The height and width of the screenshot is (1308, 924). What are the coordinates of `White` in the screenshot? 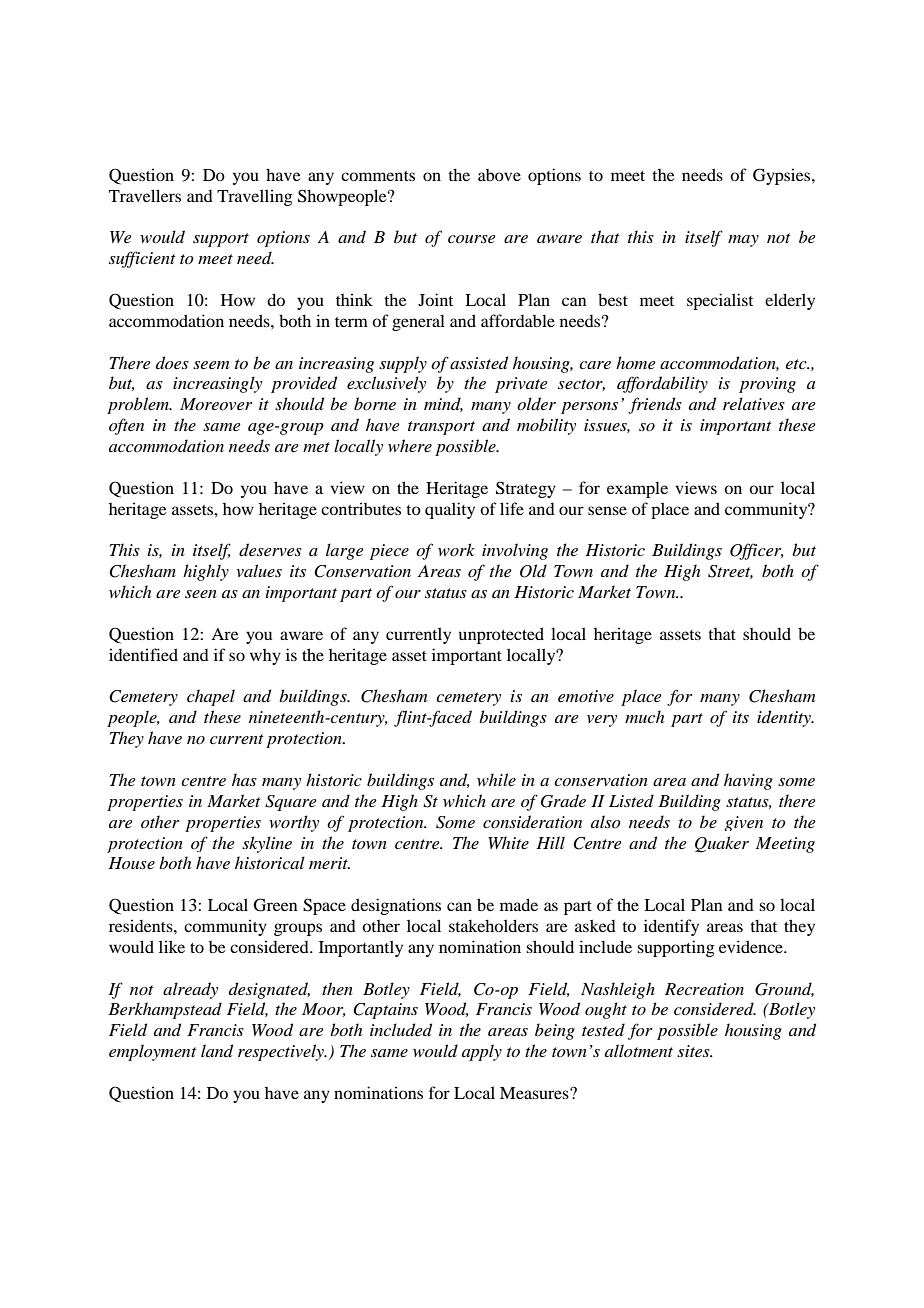 It's located at (508, 842).
